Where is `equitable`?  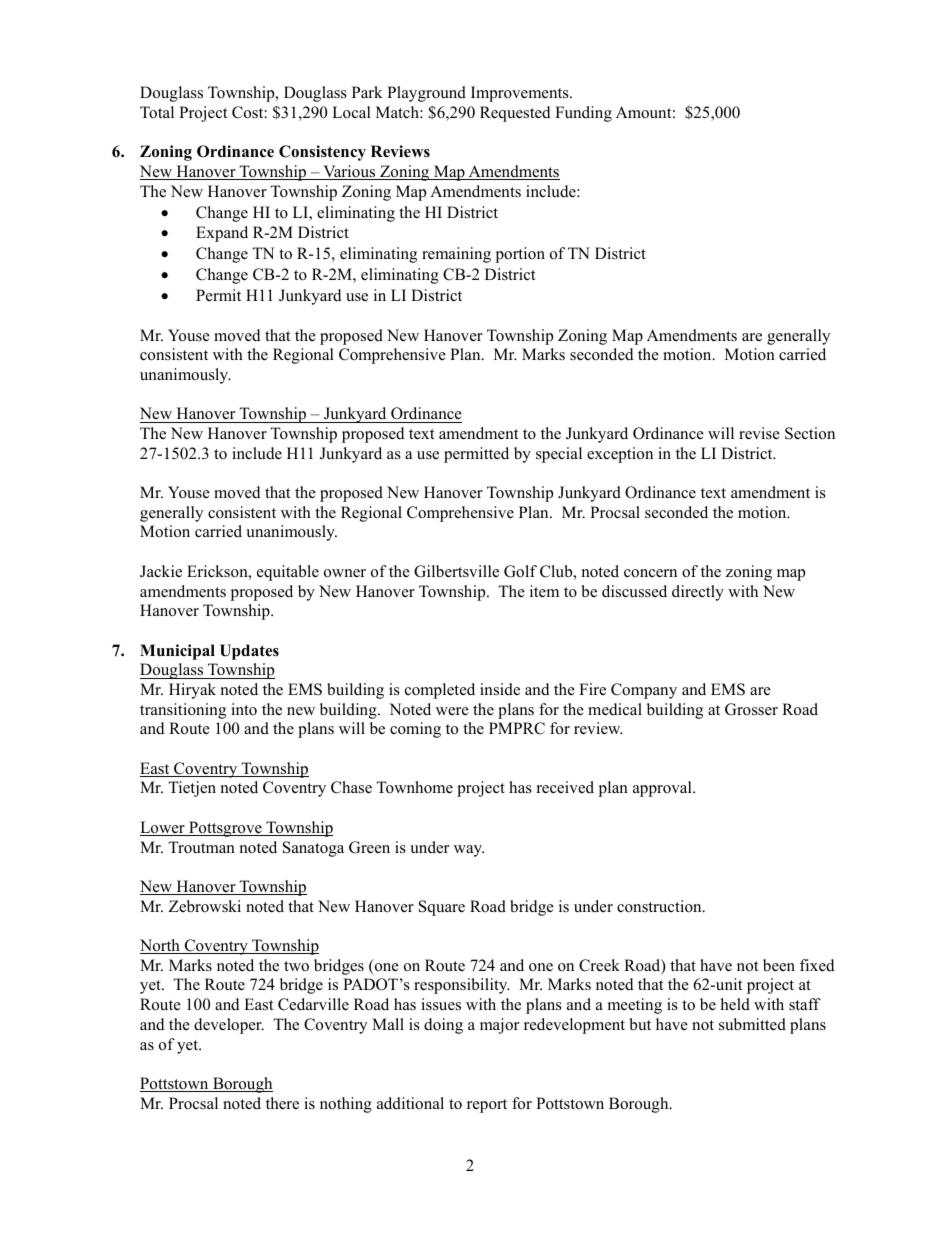
equitable is located at coordinates (288, 573).
